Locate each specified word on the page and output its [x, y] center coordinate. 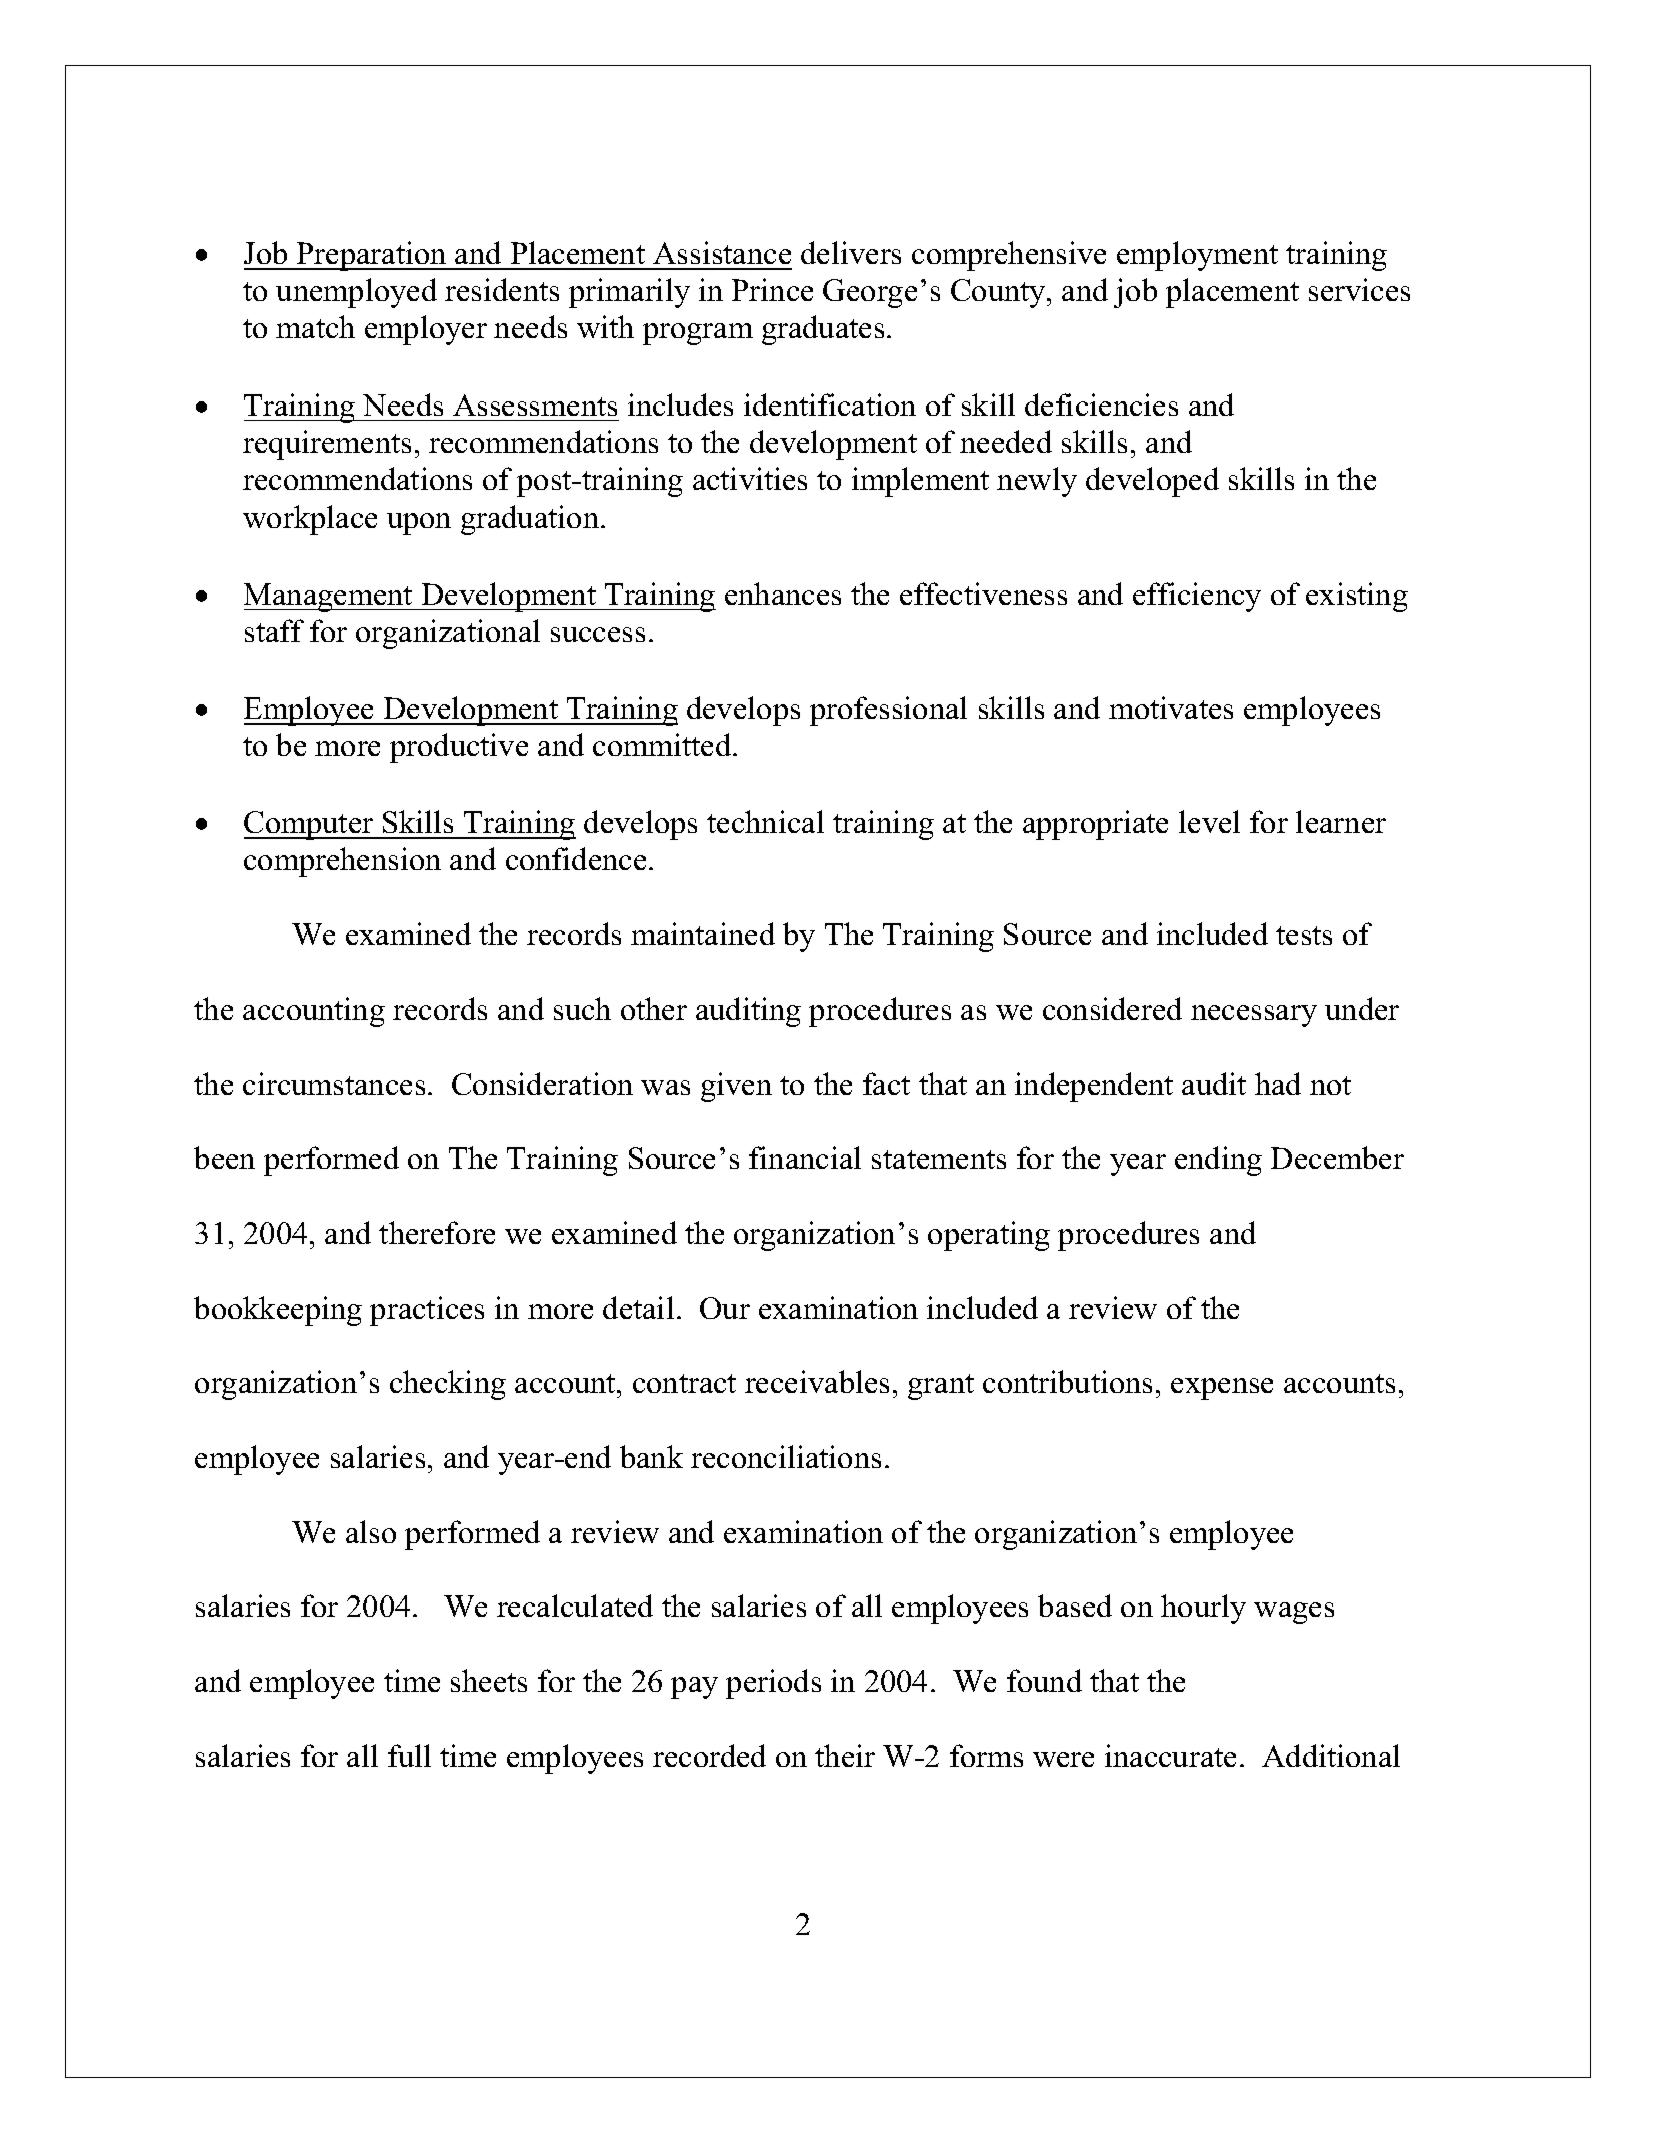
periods [773, 1684]
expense [1222, 1389]
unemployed [356, 293]
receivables [817, 1381]
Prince [772, 289]
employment [1197, 256]
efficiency [1197, 597]
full [409, 1755]
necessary [1254, 1016]
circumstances [334, 1083]
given [736, 1087]
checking [448, 1385]
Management [330, 597]
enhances [783, 593]
